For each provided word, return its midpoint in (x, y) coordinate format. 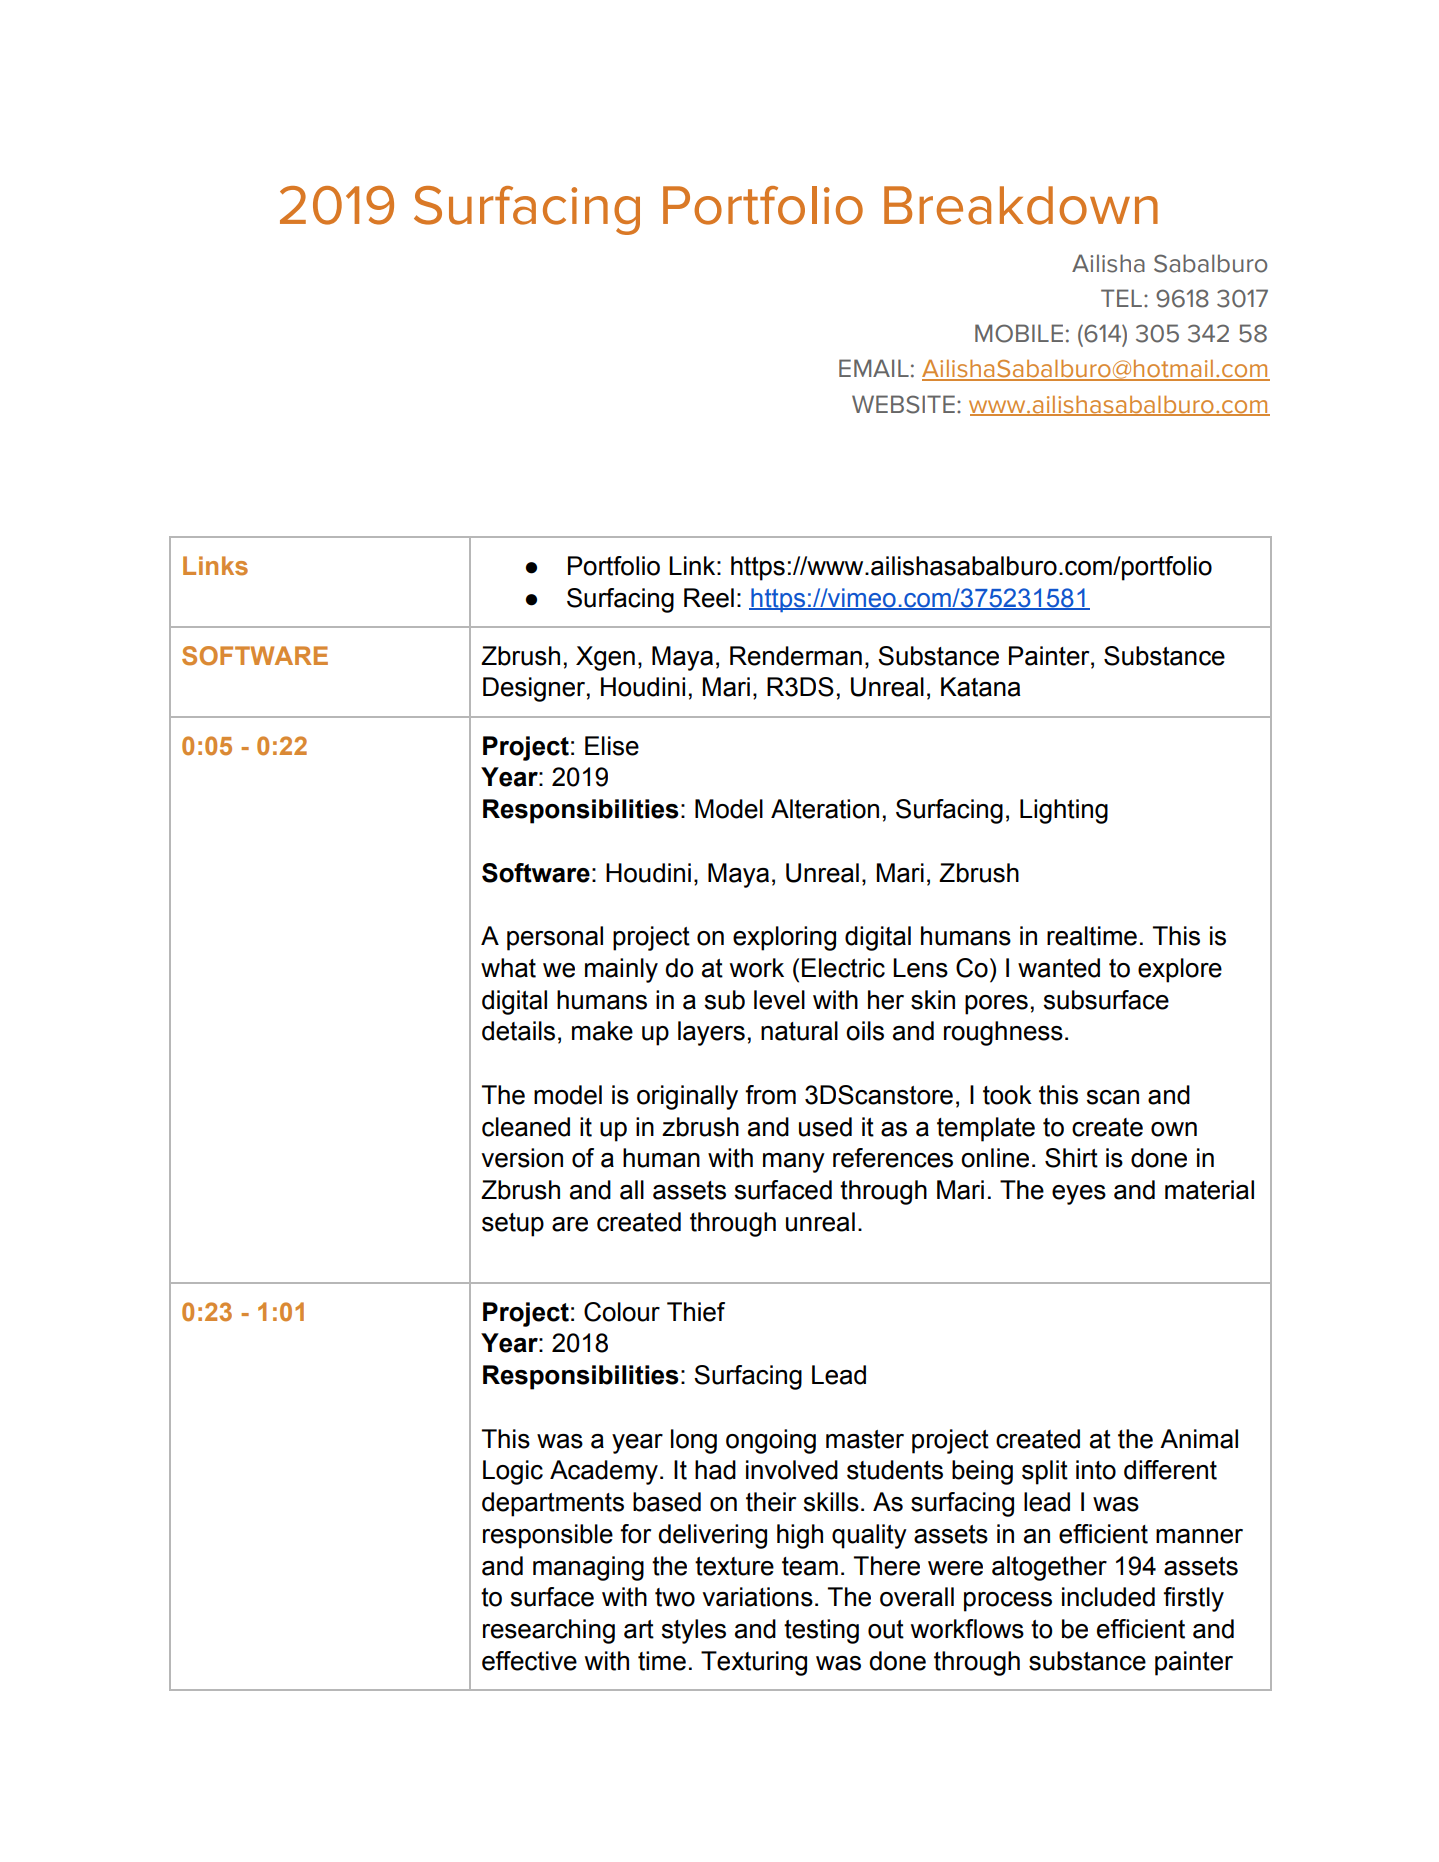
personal (555, 938)
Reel (709, 598)
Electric (843, 968)
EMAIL (874, 368)
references (893, 1158)
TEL (1121, 298)
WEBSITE (903, 404)
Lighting (1064, 811)
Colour (622, 1312)
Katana (981, 687)
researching (549, 1631)
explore (1180, 970)
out (886, 1629)
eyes (1079, 1195)
